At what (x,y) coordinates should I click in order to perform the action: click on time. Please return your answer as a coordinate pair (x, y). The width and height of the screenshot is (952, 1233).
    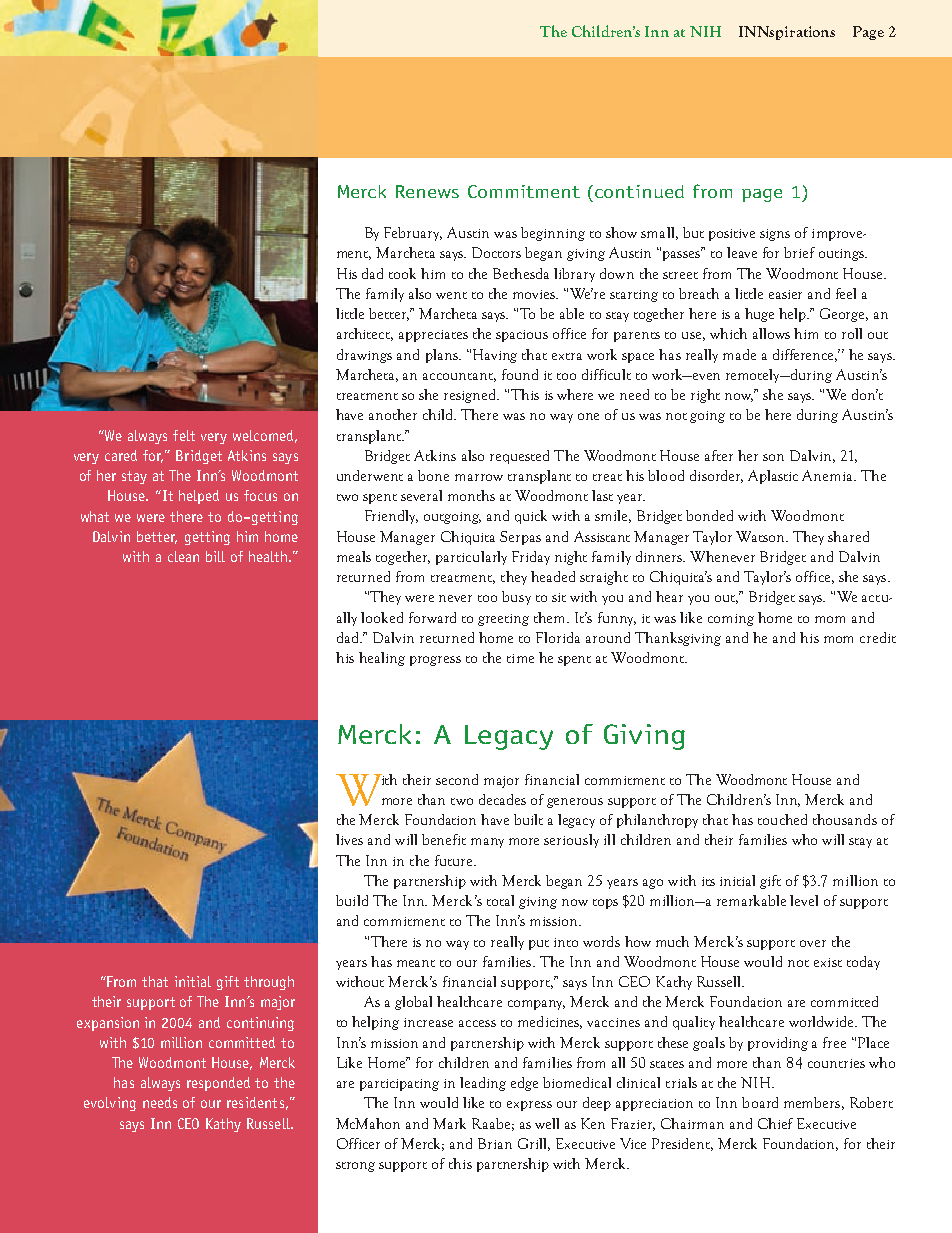
    Looking at the image, I should click on (520, 658).
